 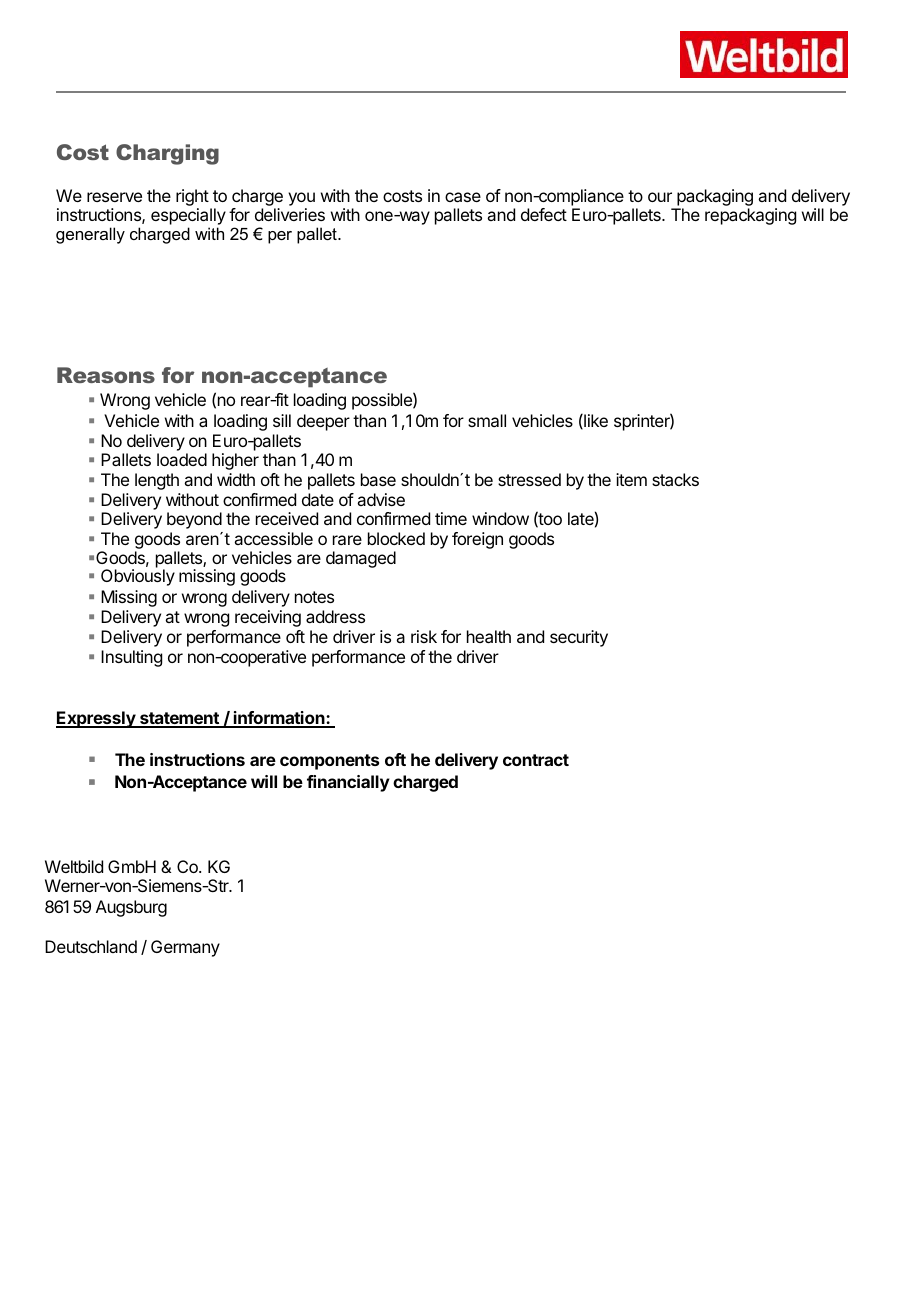 What do you see at coordinates (536, 760) in the screenshot?
I see `contract` at bounding box center [536, 760].
